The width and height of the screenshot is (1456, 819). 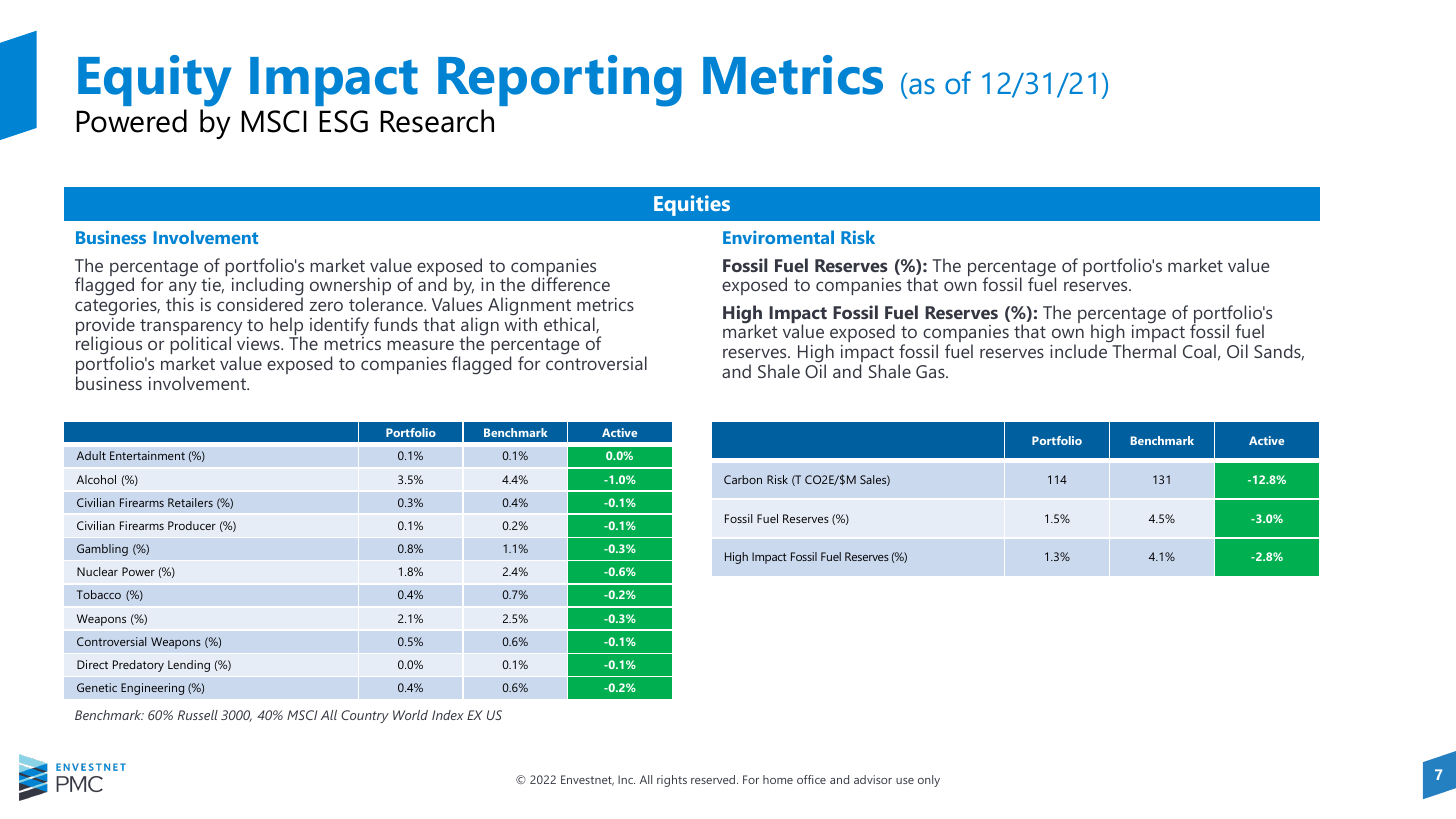 What do you see at coordinates (560, 82) in the screenshot?
I see `Reporting` at bounding box center [560, 82].
